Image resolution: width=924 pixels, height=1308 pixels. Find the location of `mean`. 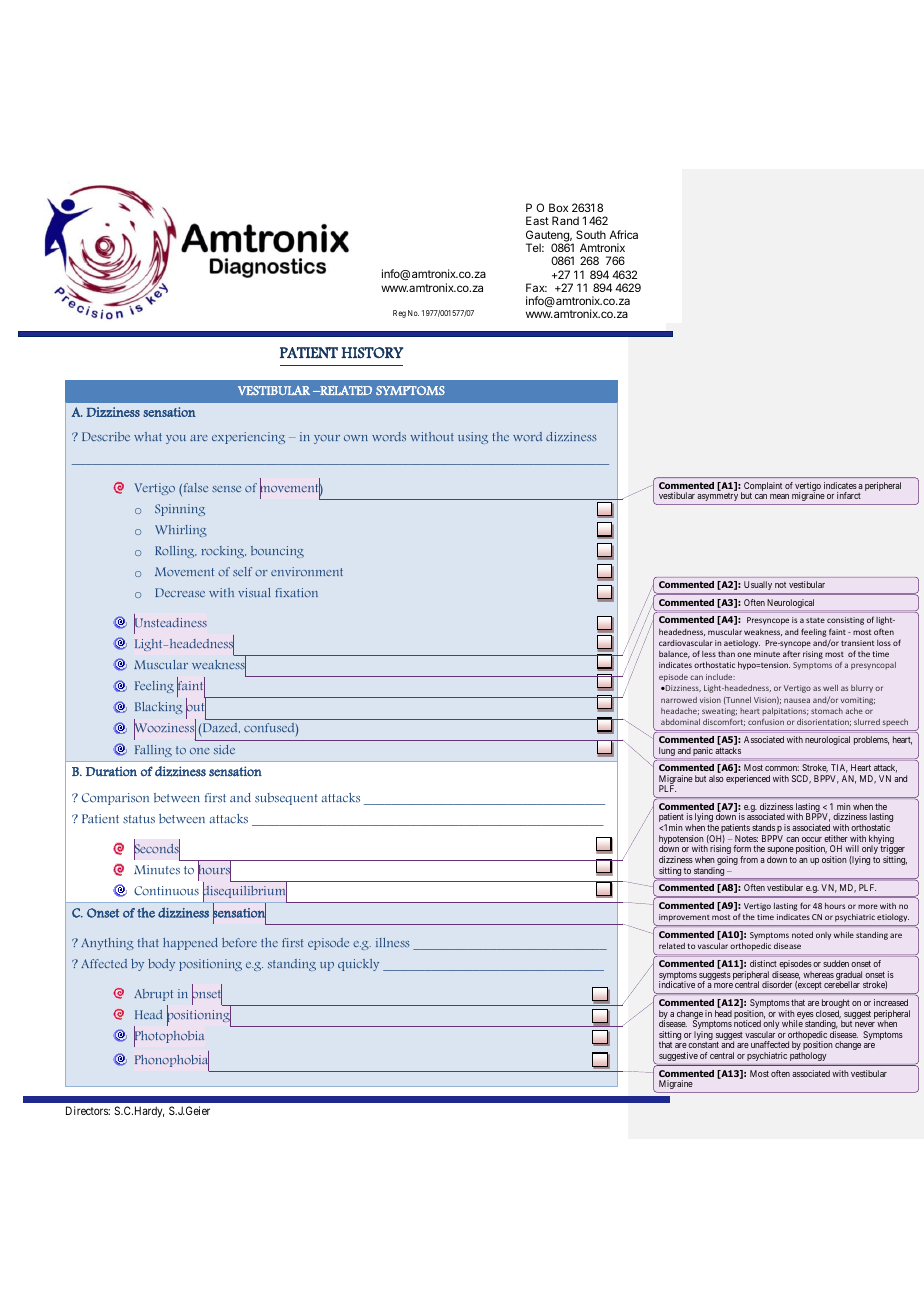

mean is located at coordinates (779, 496).
